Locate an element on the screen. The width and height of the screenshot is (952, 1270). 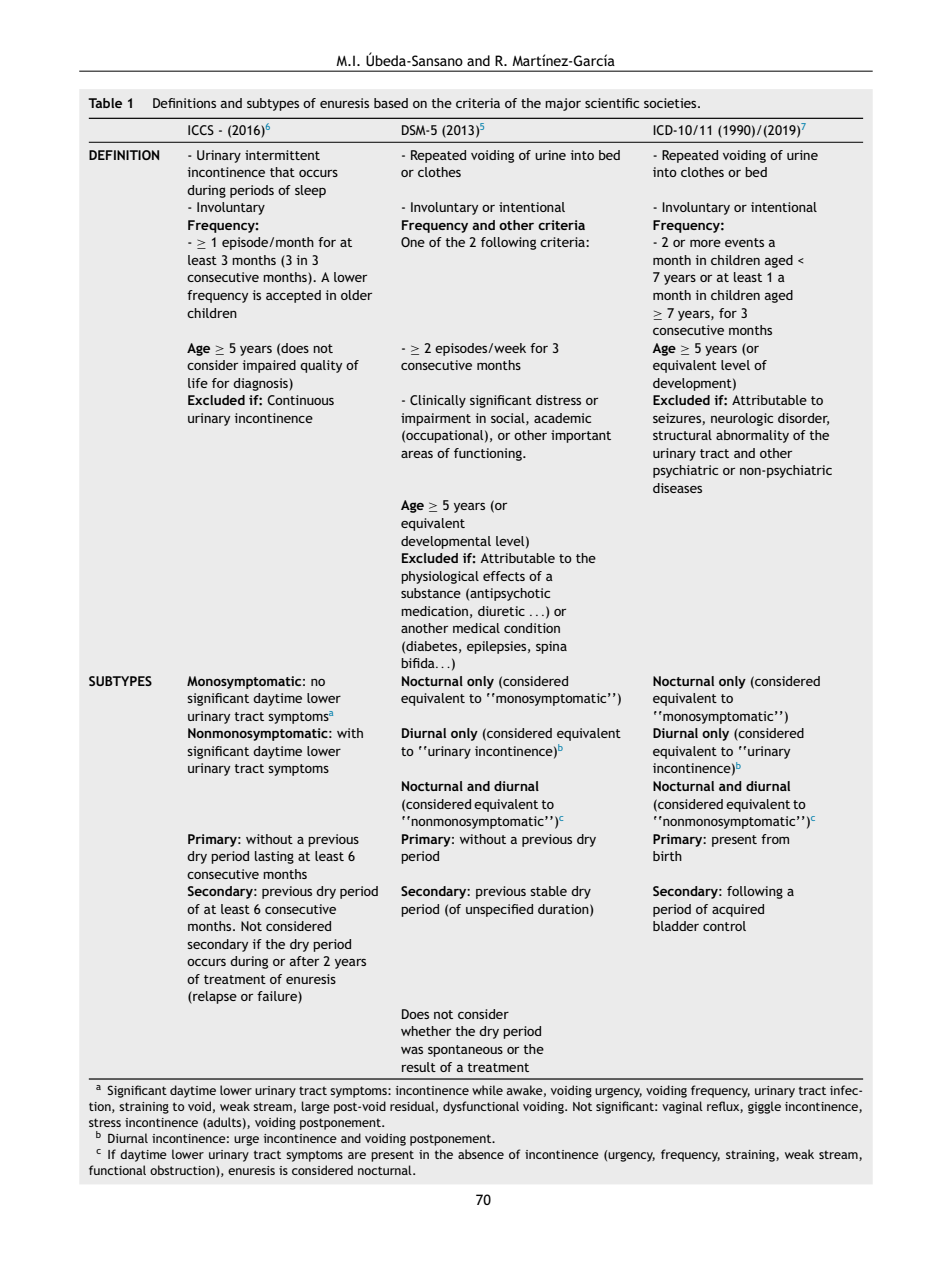
major is located at coordinates (563, 104).
